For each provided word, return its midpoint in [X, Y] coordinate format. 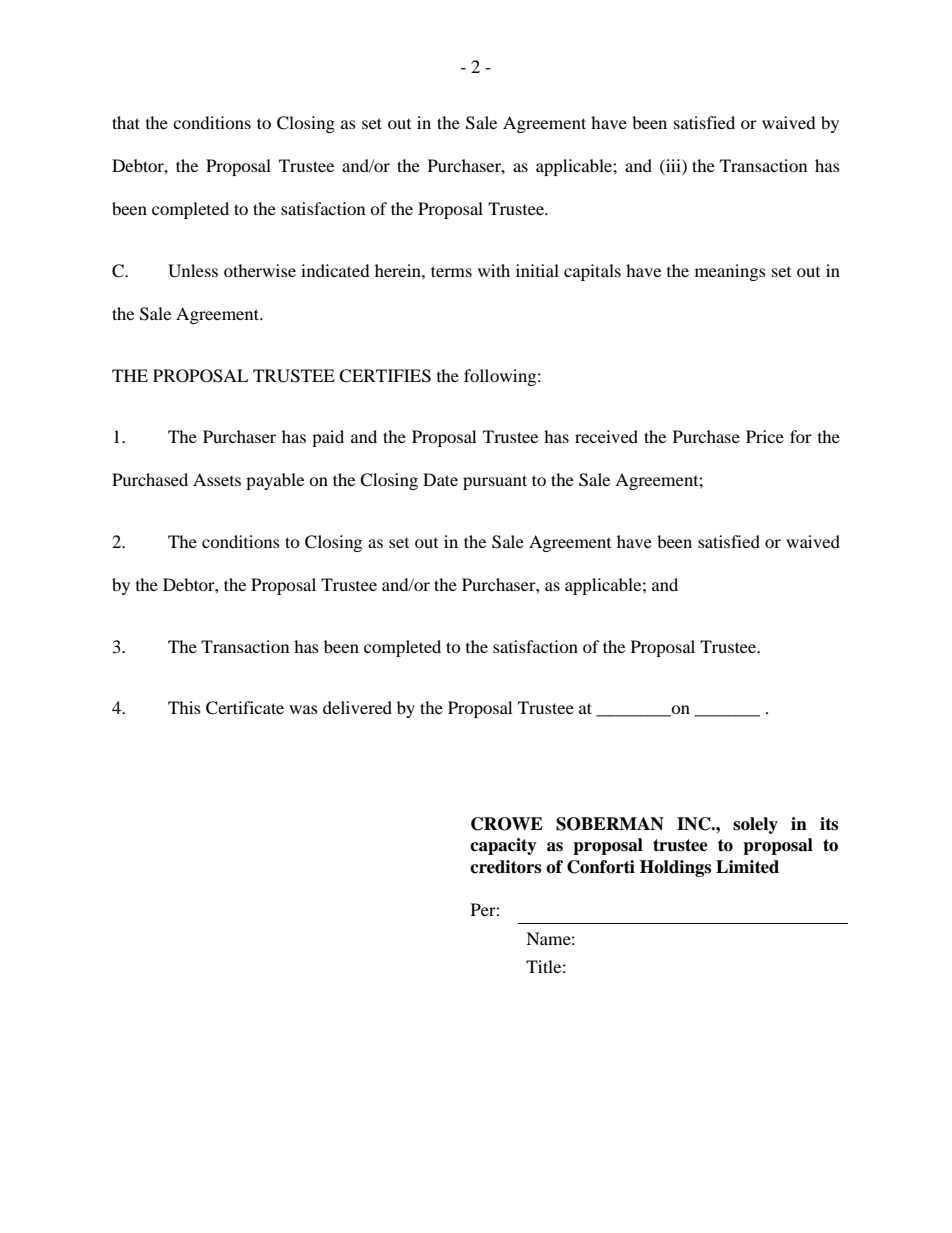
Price [765, 436]
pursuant [495, 482]
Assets [217, 479]
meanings [730, 272]
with [494, 270]
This [184, 707]
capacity [503, 846]
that [126, 122]
